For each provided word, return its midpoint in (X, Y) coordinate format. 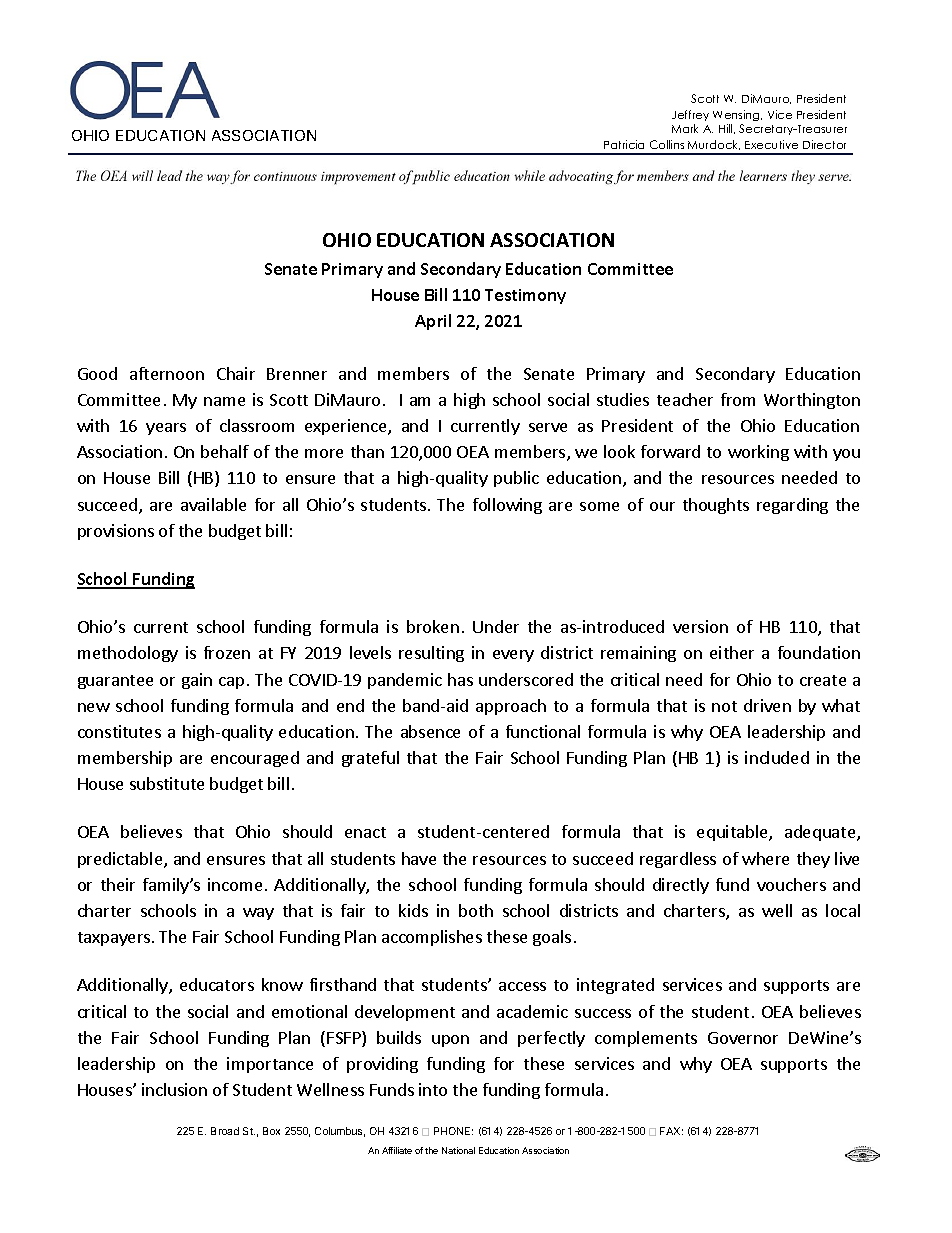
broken (433, 626)
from (738, 399)
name (224, 401)
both (476, 910)
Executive (771, 144)
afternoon (167, 373)
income (235, 884)
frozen (227, 652)
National (458, 1150)
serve (548, 427)
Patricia (624, 144)
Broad (225, 1131)
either (732, 652)
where (765, 858)
